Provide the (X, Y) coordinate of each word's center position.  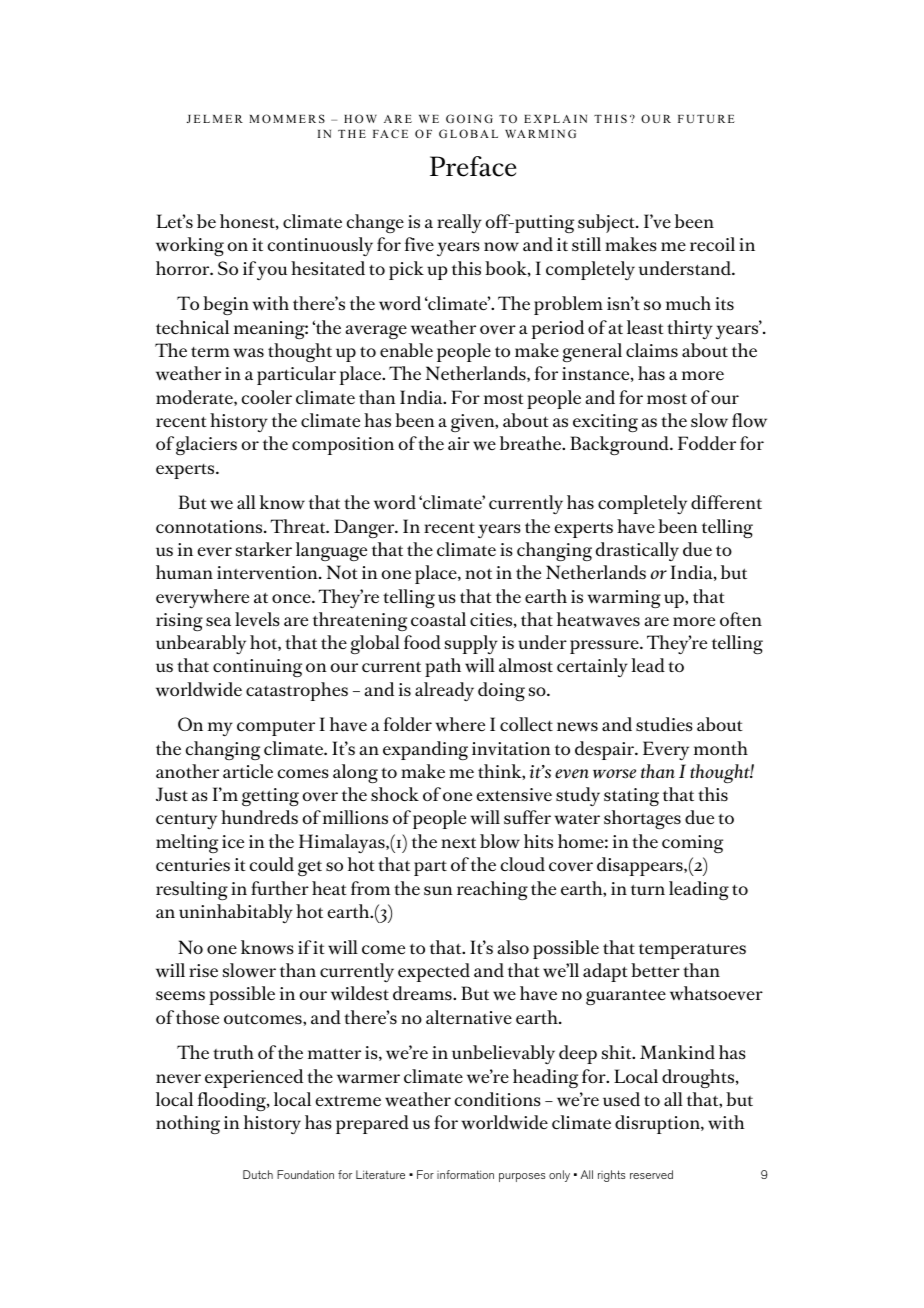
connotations (210, 527)
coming (692, 844)
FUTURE (706, 119)
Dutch (258, 1174)
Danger (365, 528)
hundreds (259, 817)
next (458, 842)
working (190, 247)
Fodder (707, 443)
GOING (469, 118)
